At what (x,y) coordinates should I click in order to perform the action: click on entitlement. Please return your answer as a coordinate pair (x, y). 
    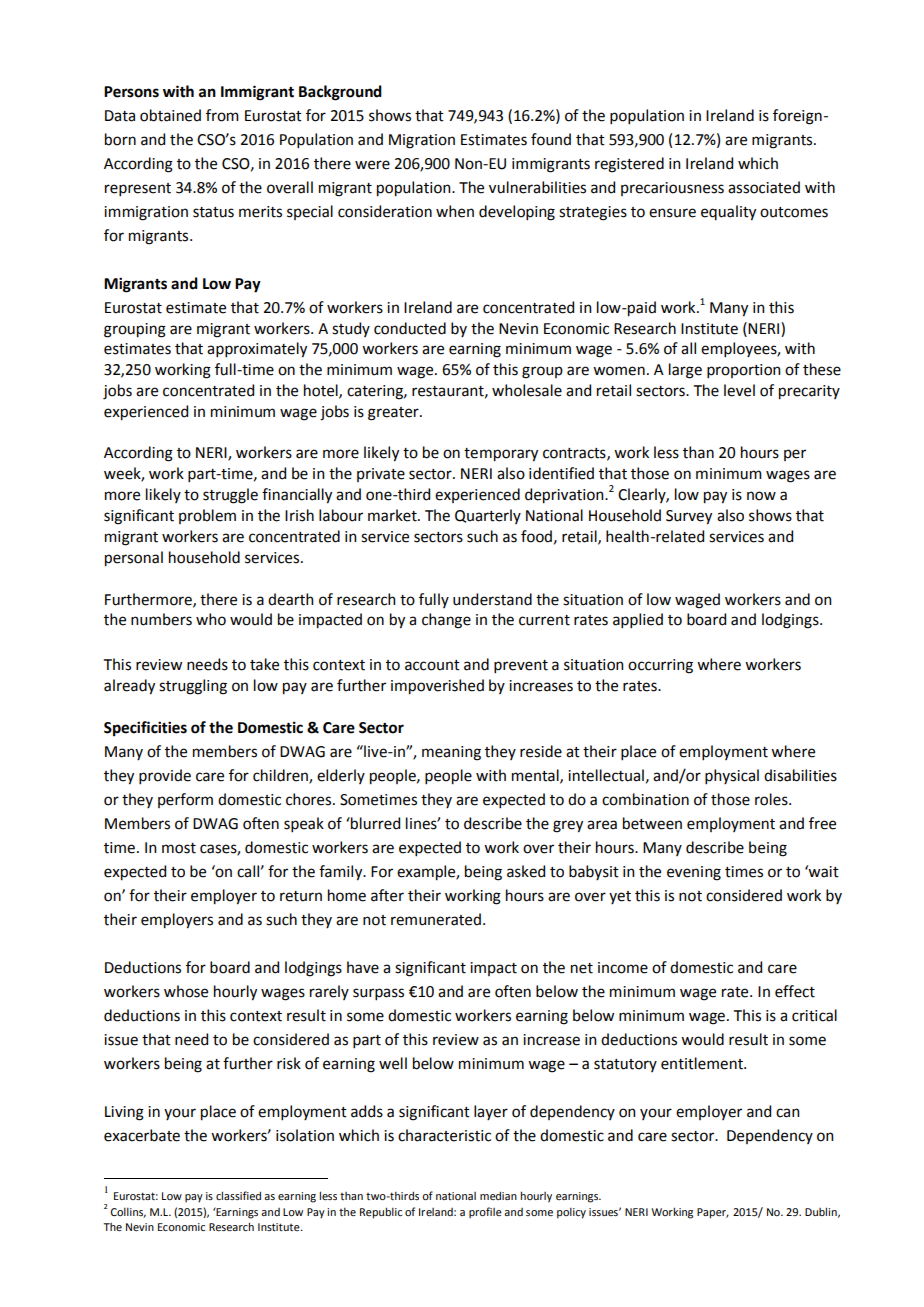
    Looking at the image, I should click on (703, 1063).
